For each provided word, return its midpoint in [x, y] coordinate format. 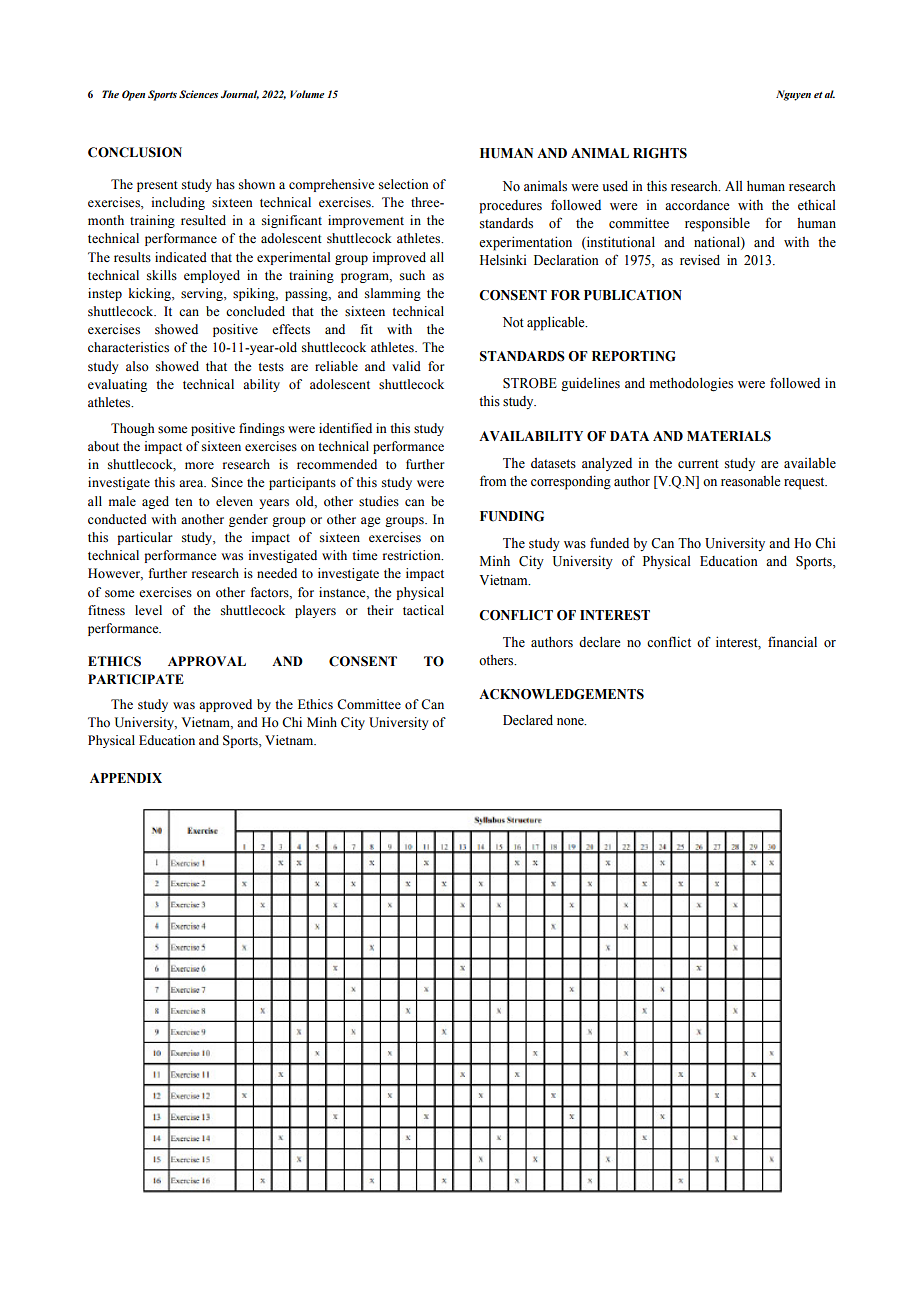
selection [404, 184]
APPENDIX [126, 778]
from [493, 480]
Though [132, 429]
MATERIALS [729, 436]
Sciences [198, 94]
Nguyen [793, 95]
